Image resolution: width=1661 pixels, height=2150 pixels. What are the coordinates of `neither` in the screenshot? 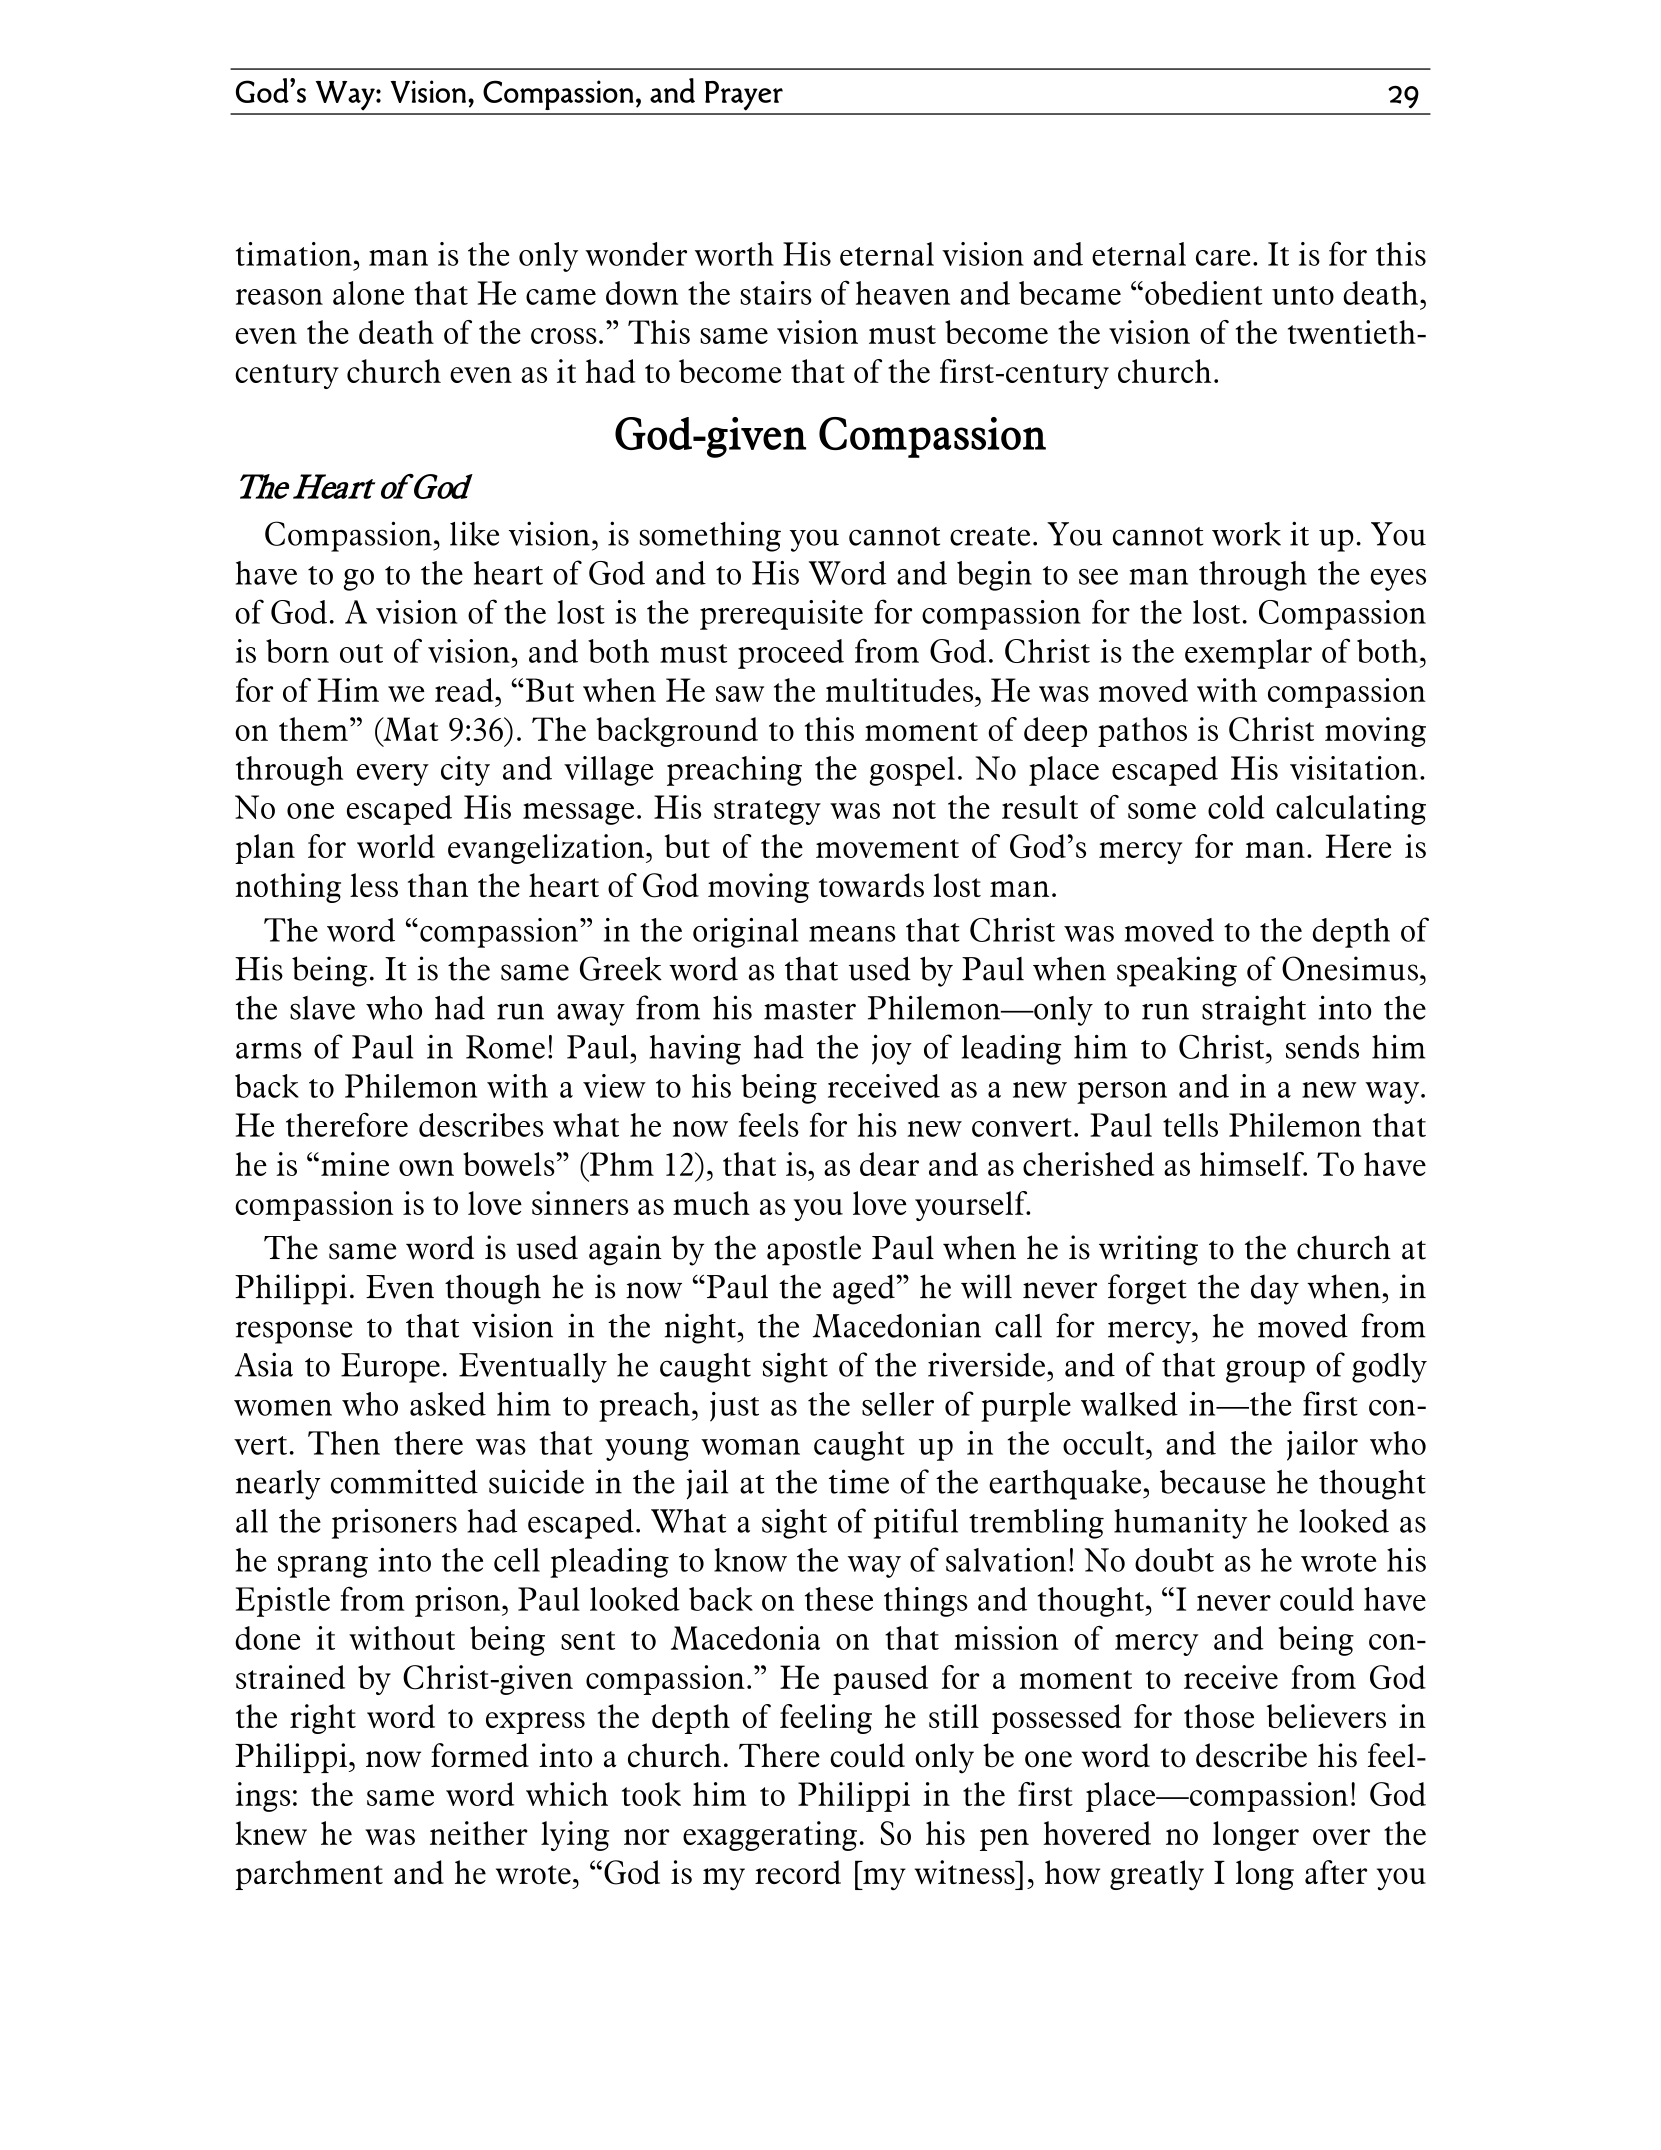 It's located at (479, 1833).
